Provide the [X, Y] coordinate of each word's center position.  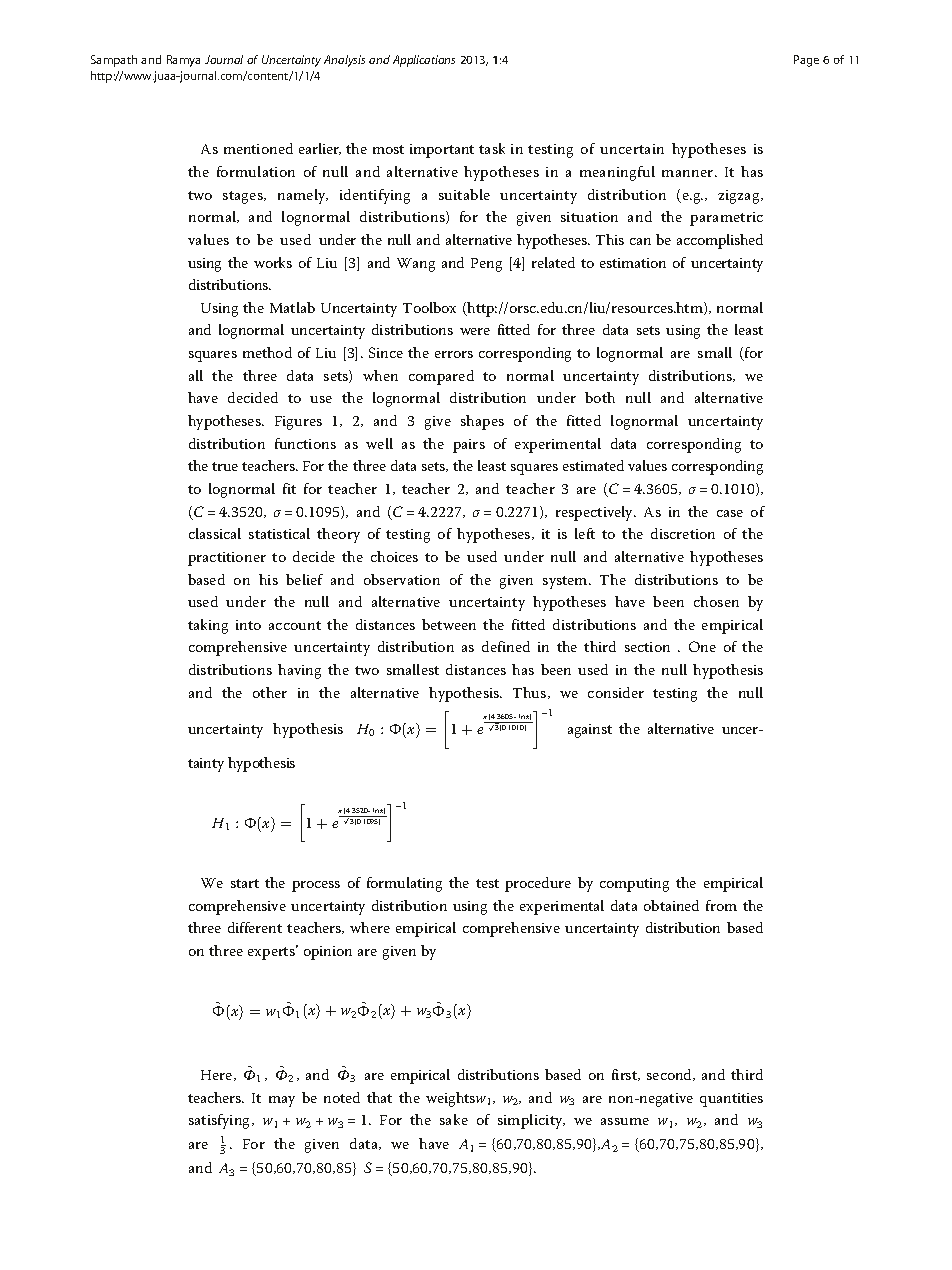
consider [616, 692]
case [730, 513]
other [270, 692]
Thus [531, 693]
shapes [482, 422]
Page [806, 61]
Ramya [183, 61]
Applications [424, 61]
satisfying [221, 1121]
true [225, 466]
